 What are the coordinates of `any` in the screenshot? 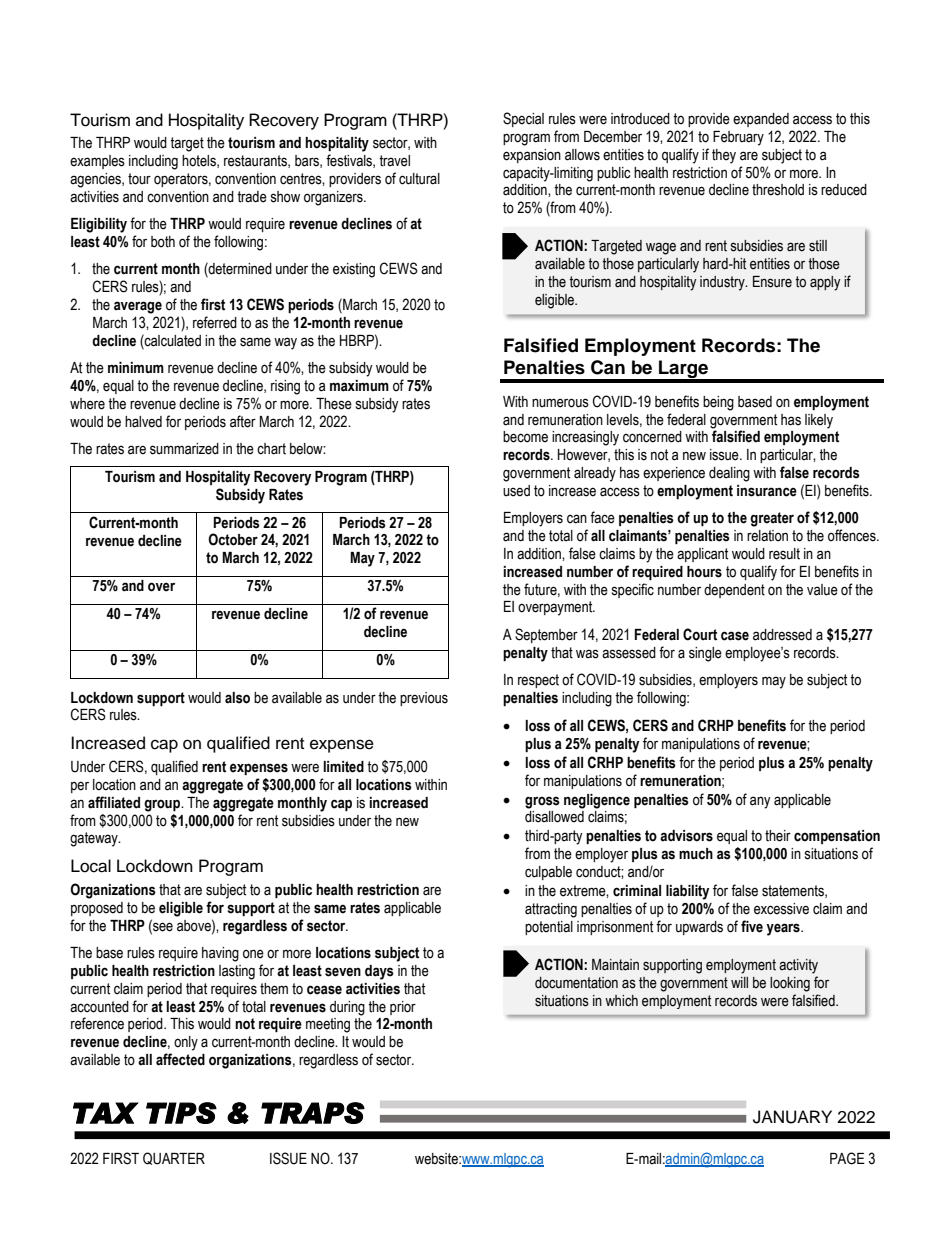 It's located at (760, 802).
